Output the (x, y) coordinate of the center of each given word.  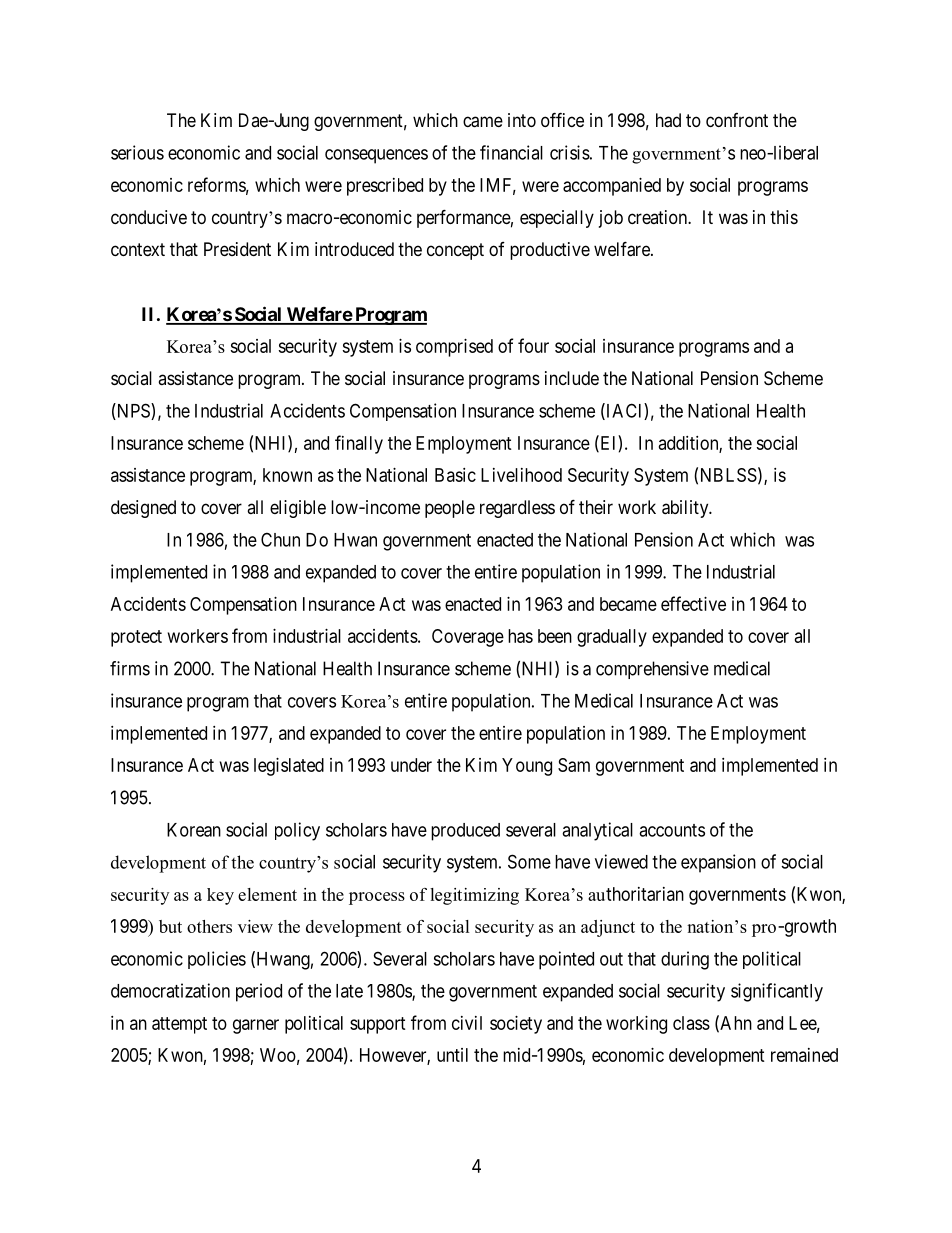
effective (693, 603)
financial (511, 152)
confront (737, 120)
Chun (280, 539)
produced (465, 832)
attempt (179, 1025)
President (237, 249)
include (572, 378)
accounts (672, 830)
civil (467, 1023)
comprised (454, 348)
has (520, 636)
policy (297, 831)
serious (137, 152)
